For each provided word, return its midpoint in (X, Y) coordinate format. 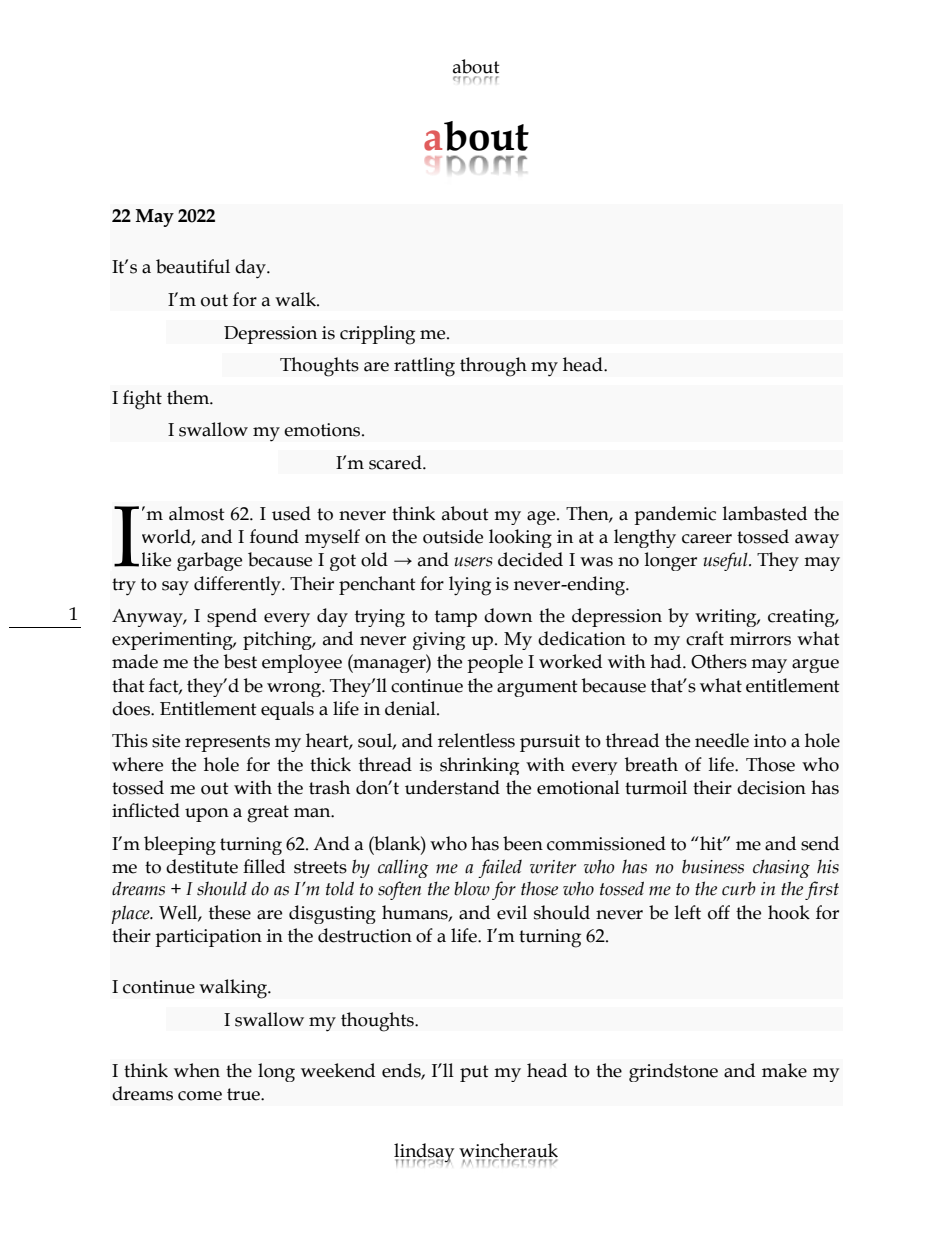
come (200, 1096)
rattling (424, 367)
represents (227, 743)
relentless (476, 740)
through (493, 367)
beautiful (193, 266)
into (770, 741)
